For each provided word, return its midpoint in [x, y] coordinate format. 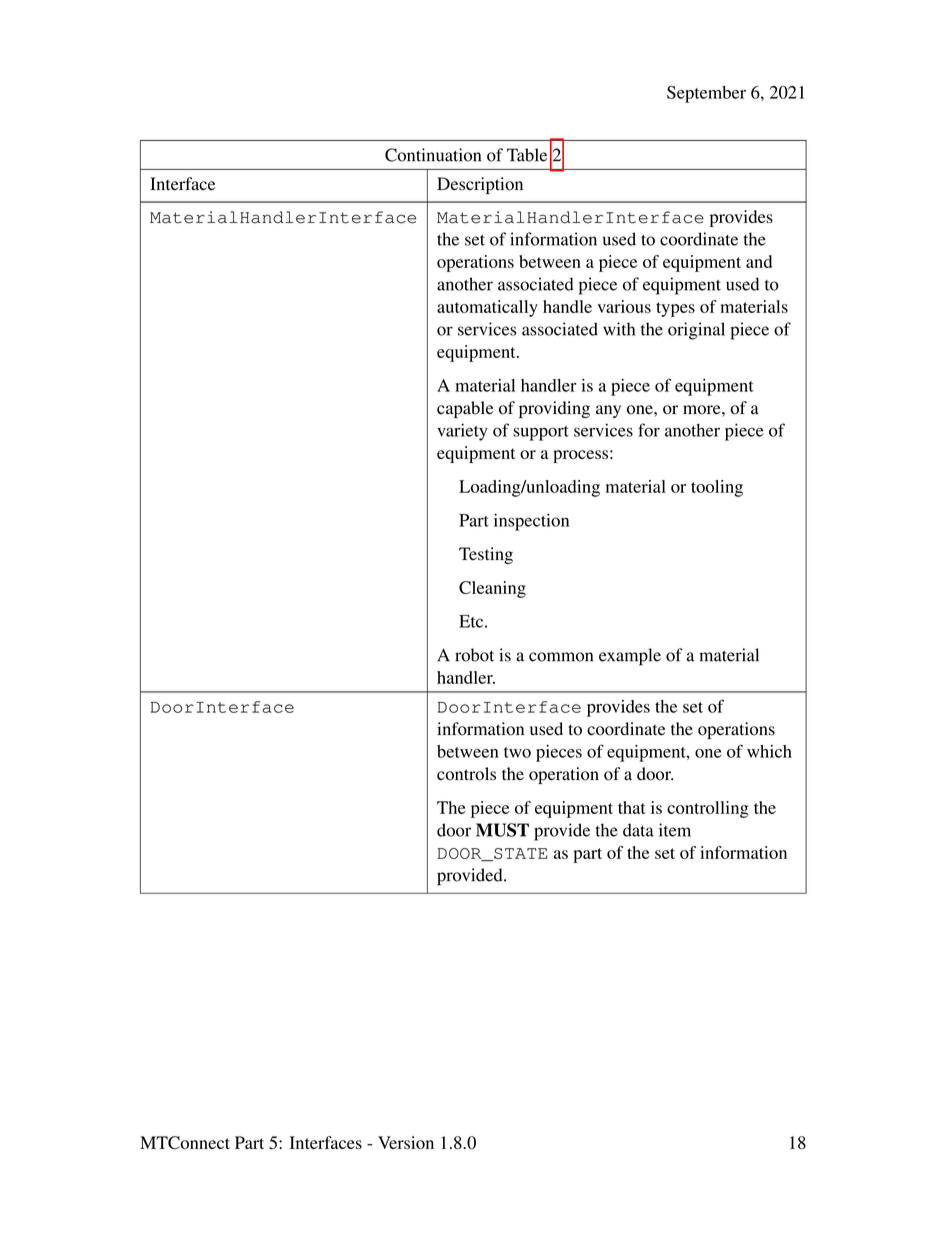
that [632, 807]
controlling [708, 809]
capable [465, 409]
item [675, 830]
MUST [502, 830]
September [706, 94]
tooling [717, 488]
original [696, 331]
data [638, 830]
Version [406, 1142]
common [561, 657]
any [608, 411]
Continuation [433, 155]
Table [527, 155]
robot [474, 655]
